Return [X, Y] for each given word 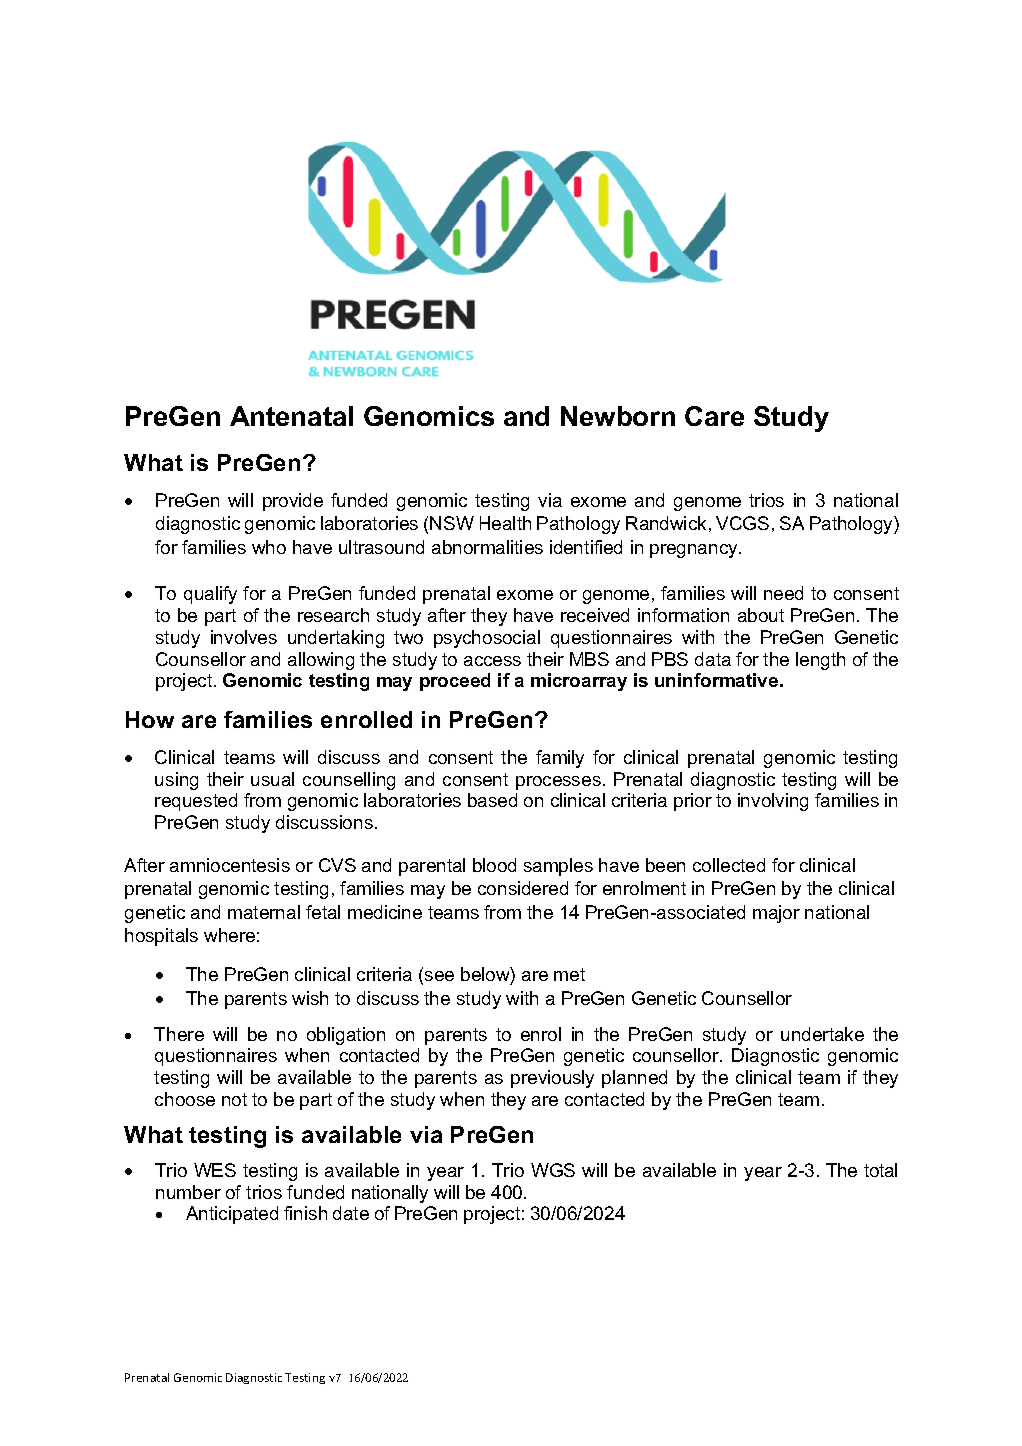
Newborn [618, 416]
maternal [264, 912]
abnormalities [487, 547]
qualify [210, 595]
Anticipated [232, 1215]
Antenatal [291, 416]
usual [272, 779]
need [783, 593]
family [560, 759]
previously [552, 1079]
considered [523, 888]
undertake [822, 1034]
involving [773, 802]
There [179, 1034]
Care [714, 416]
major [776, 914]
